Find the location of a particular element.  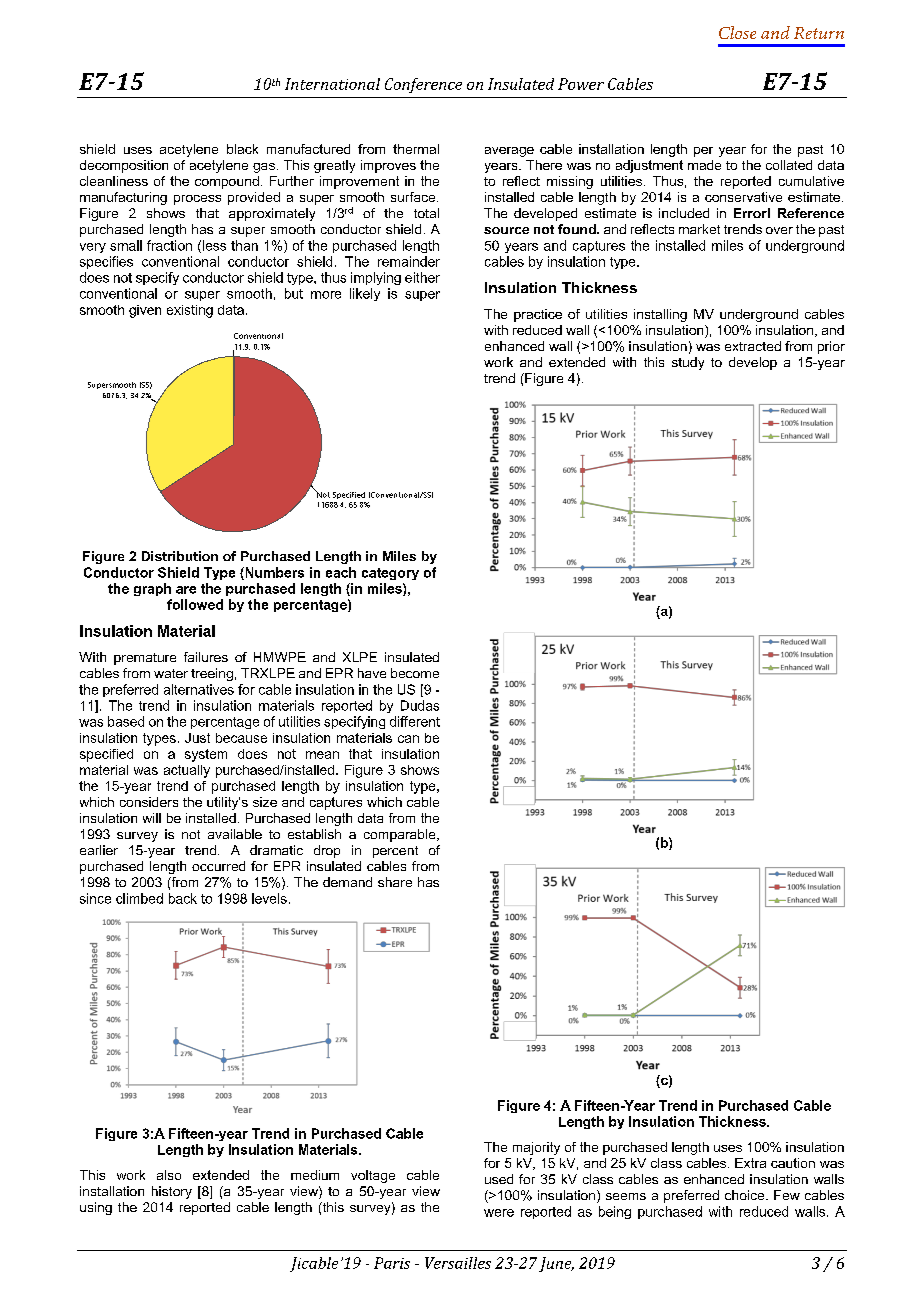

Close is located at coordinates (737, 32).
